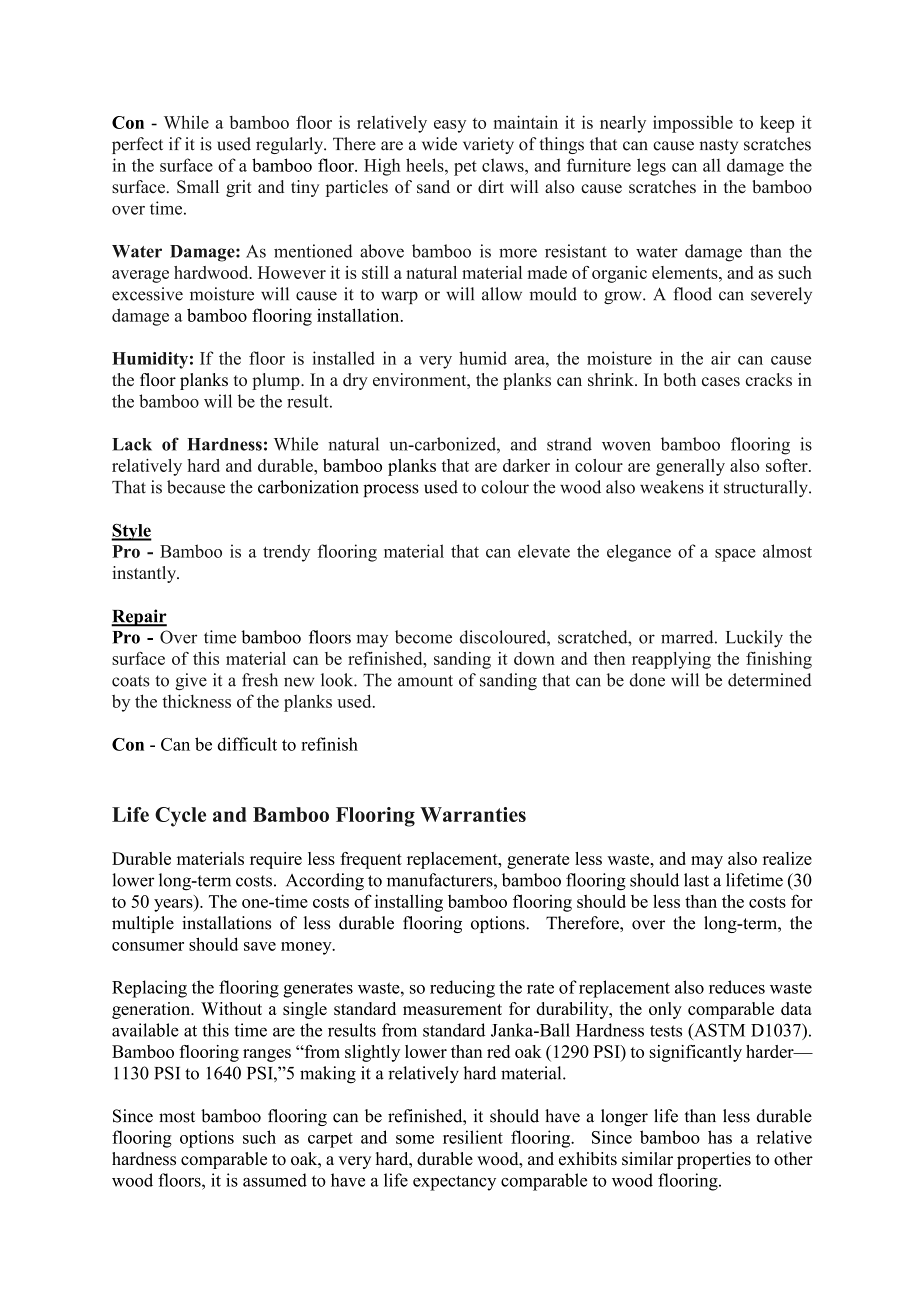 The height and width of the screenshot is (1308, 924). What do you see at coordinates (531, 360) in the screenshot?
I see `area` at bounding box center [531, 360].
